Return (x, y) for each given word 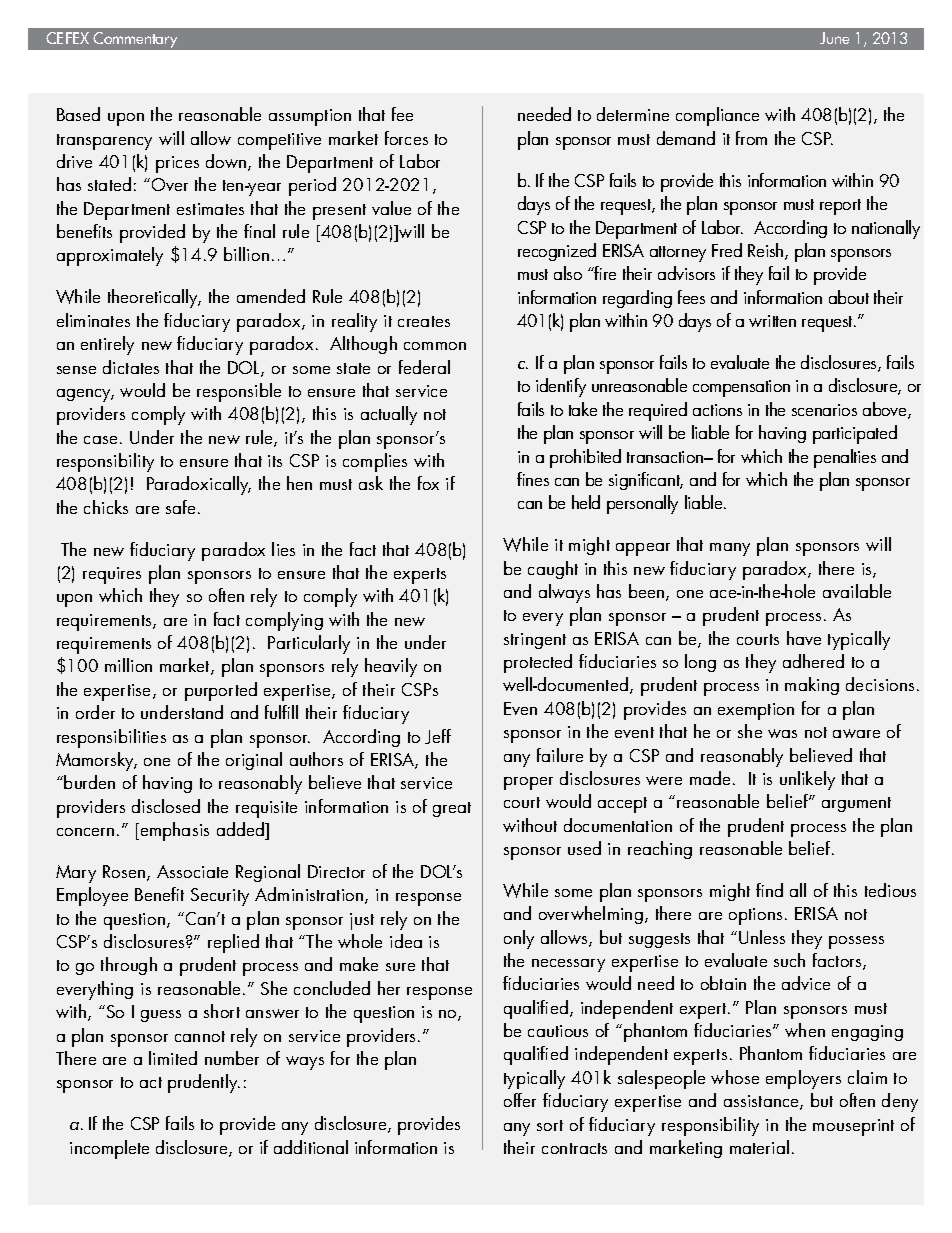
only (519, 939)
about (849, 297)
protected (538, 663)
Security (220, 897)
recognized (557, 252)
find (769, 890)
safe (180, 507)
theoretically (154, 298)
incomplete (109, 1149)
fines (533, 479)
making (812, 686)
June (834, 38)
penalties (845, 458)
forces (406, 138)
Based (78, 114)
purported (221, 691)
